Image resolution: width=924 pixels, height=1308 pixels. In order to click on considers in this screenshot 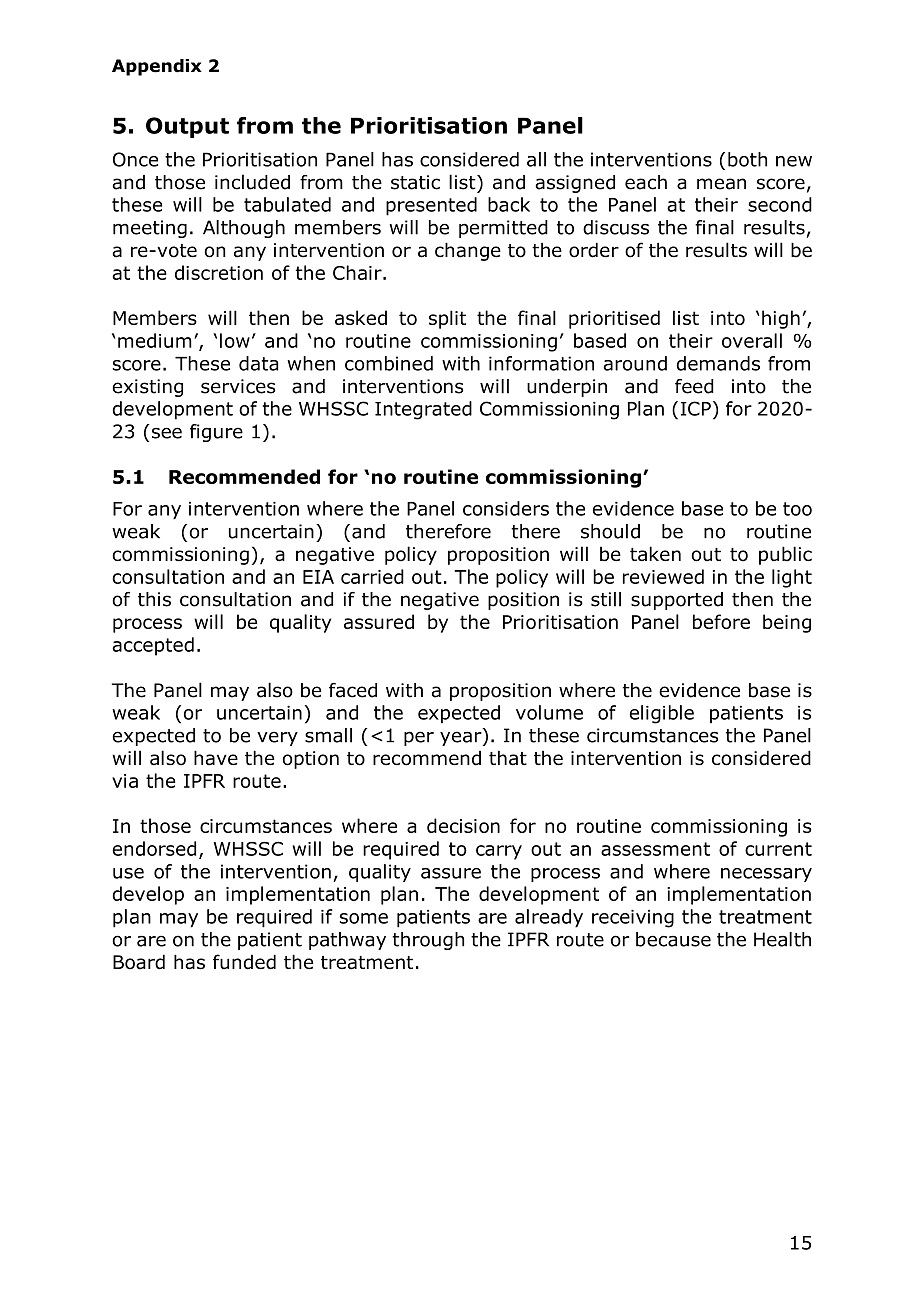, I will do `click(506, 508)`.
